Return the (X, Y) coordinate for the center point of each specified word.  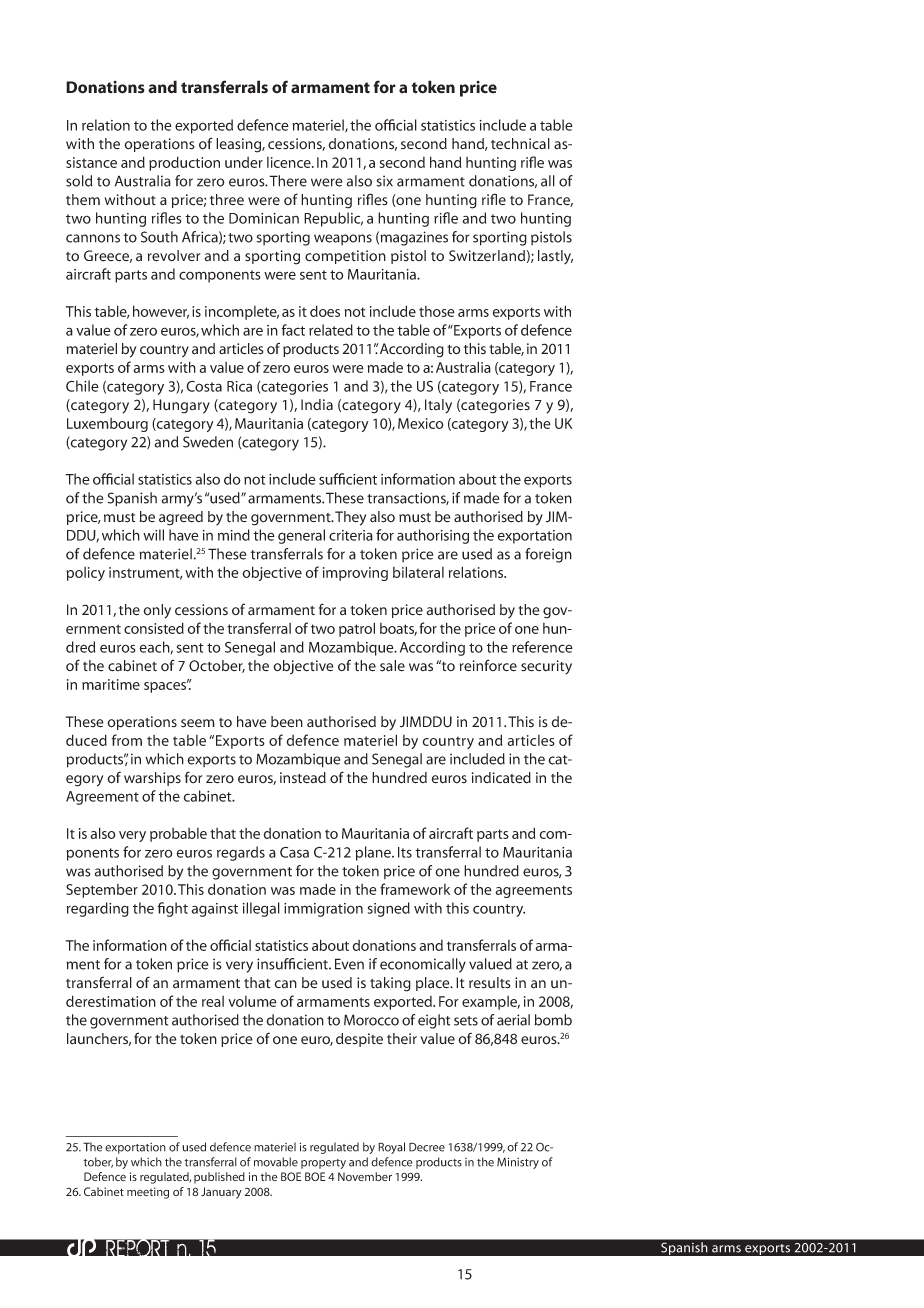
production (184, 163)
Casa (294, 852)
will (153, 535)
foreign (548, 555)
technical (520, 144)
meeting (148, 1193)
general (301, 536)
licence (290, 162)
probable (178, 835)
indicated (501, 778)
